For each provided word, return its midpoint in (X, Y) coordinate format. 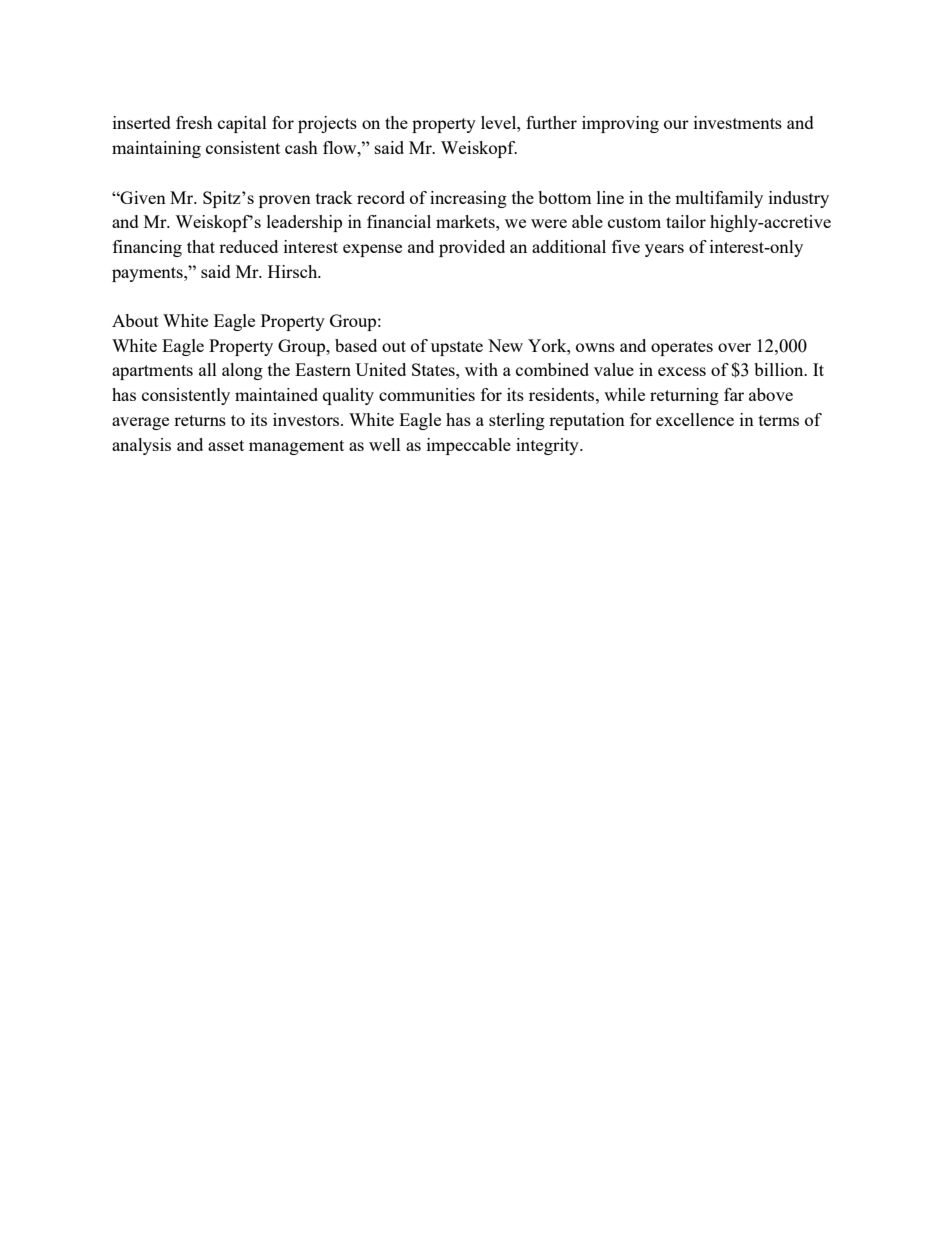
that (201, 246)
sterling (517, 421)
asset (226, 445)
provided (472, 248)
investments (738, 122)
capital (242, 124)
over (734, 347)
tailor (686, 221)
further (551, 122)
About (135, 320)
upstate (457, 348)
